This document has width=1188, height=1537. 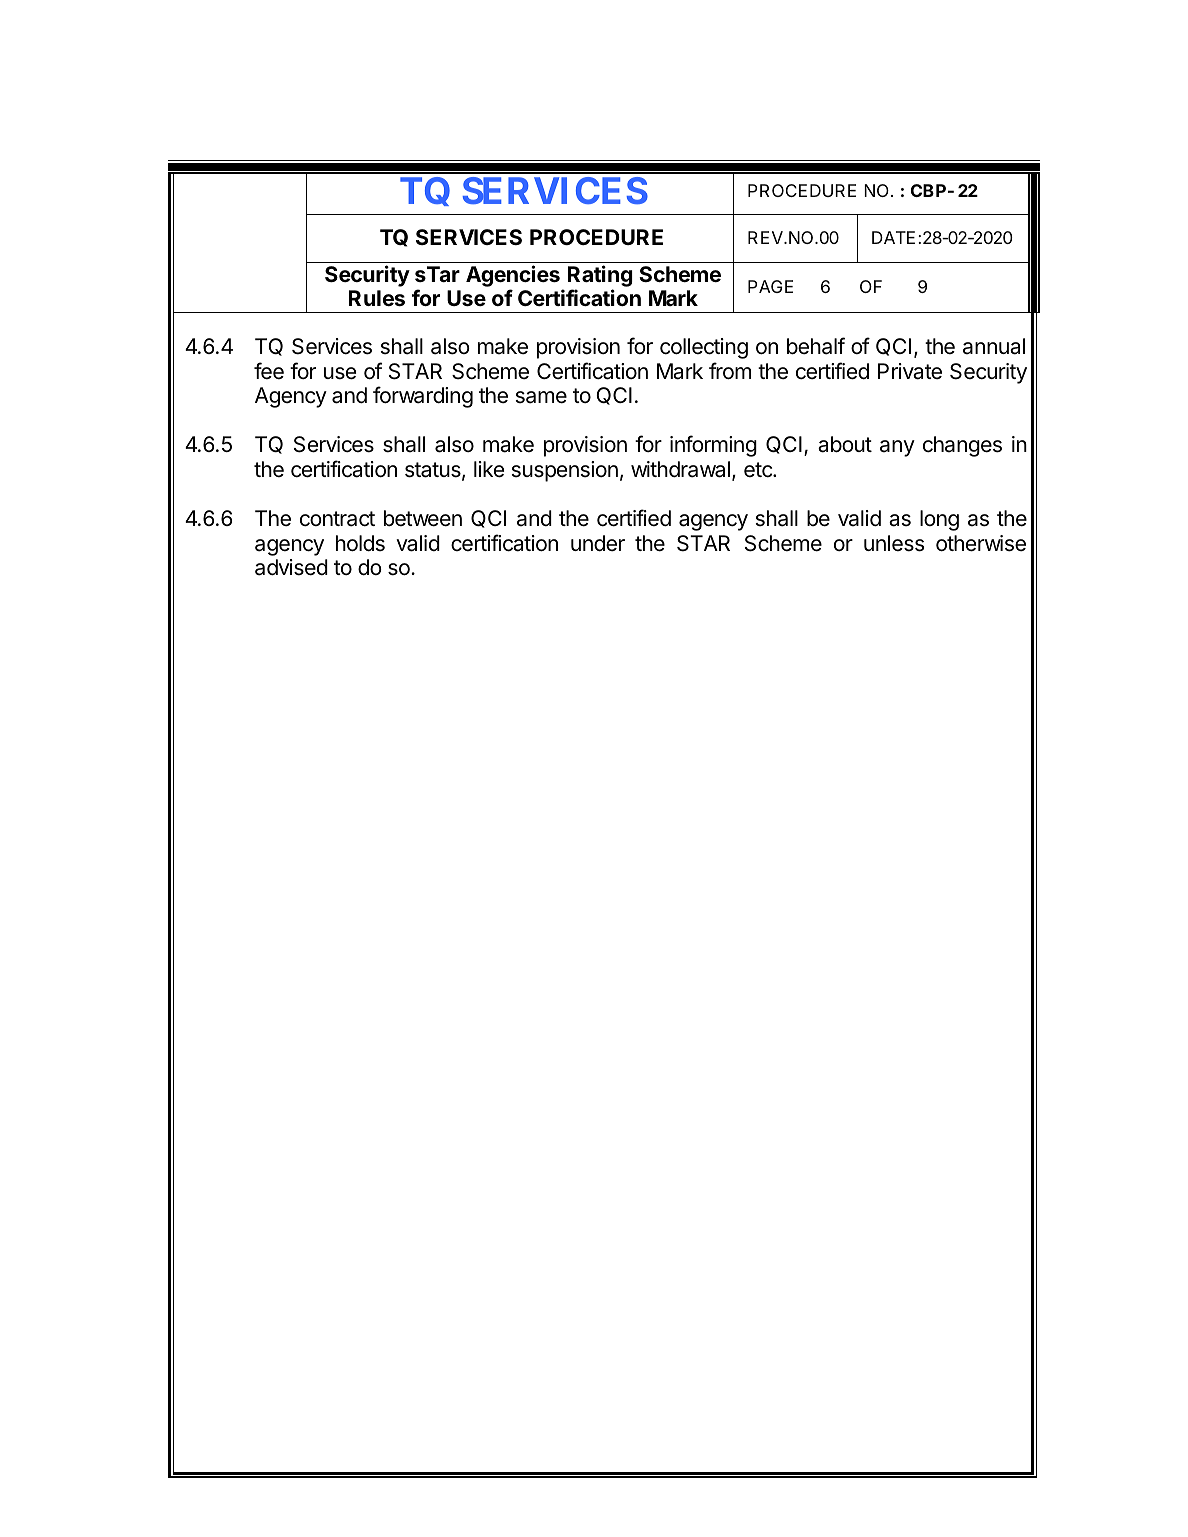 What do you see at coordinates (894, 543) in the document?
I see `unless` at bounding box center [894, 543].
